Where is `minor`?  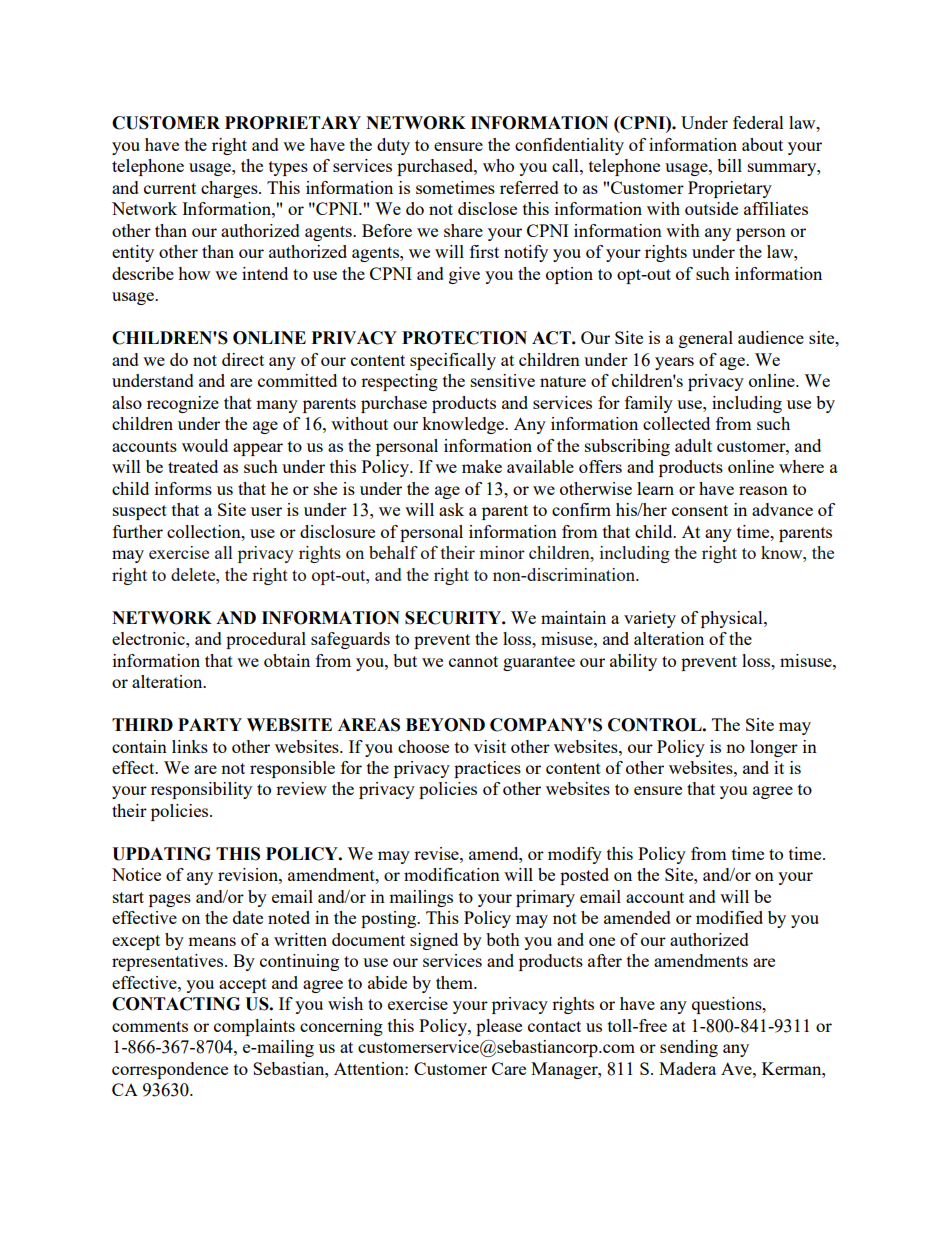
minor is located at coordinates (502, 552).
